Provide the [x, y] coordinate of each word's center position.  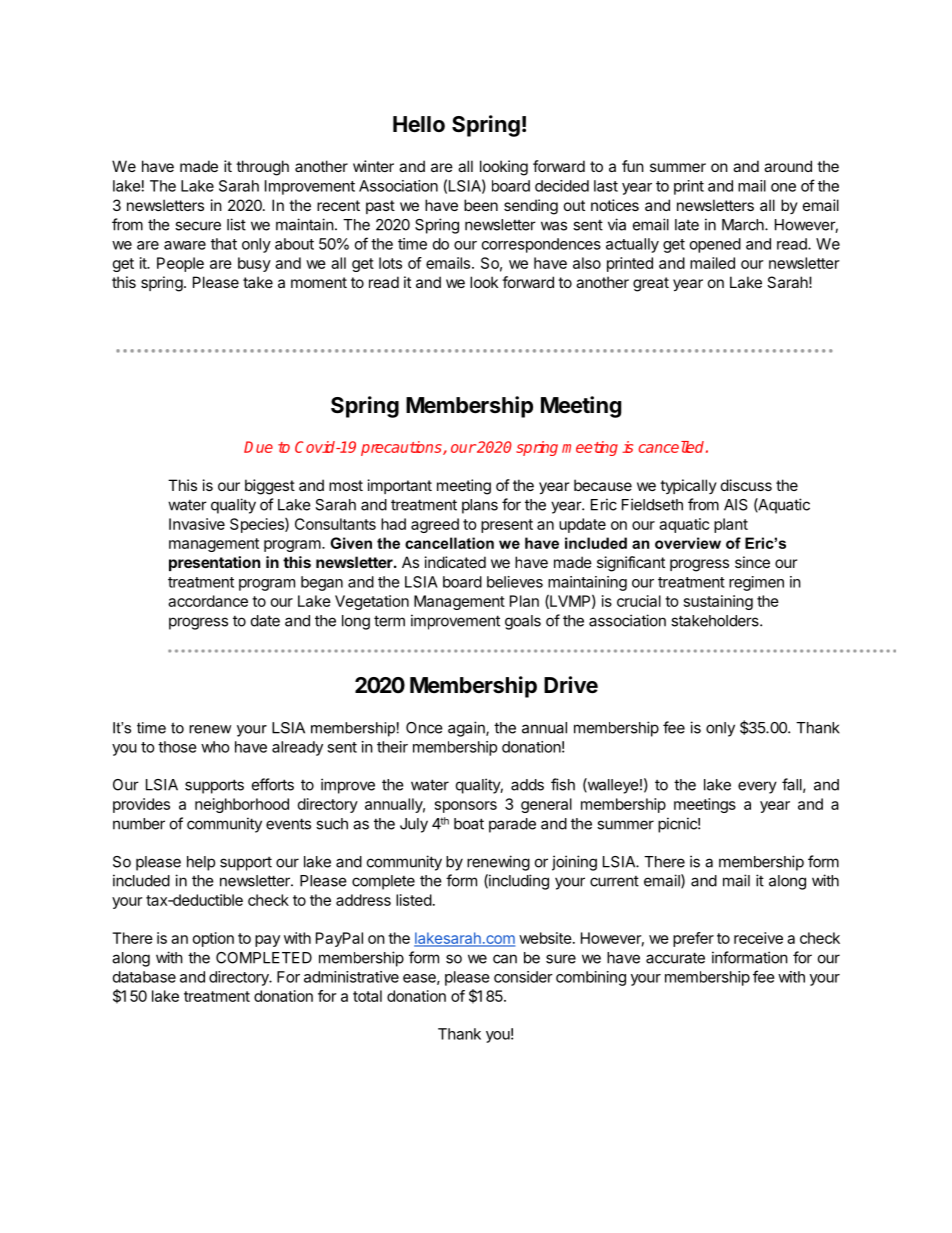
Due [258, 447]
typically [688, 486]
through [262, 168]
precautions [402, 448]
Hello [419, 124]
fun [633, 166]
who [215, 747]
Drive [571, 685]
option [213, 939]
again [467, 729]
